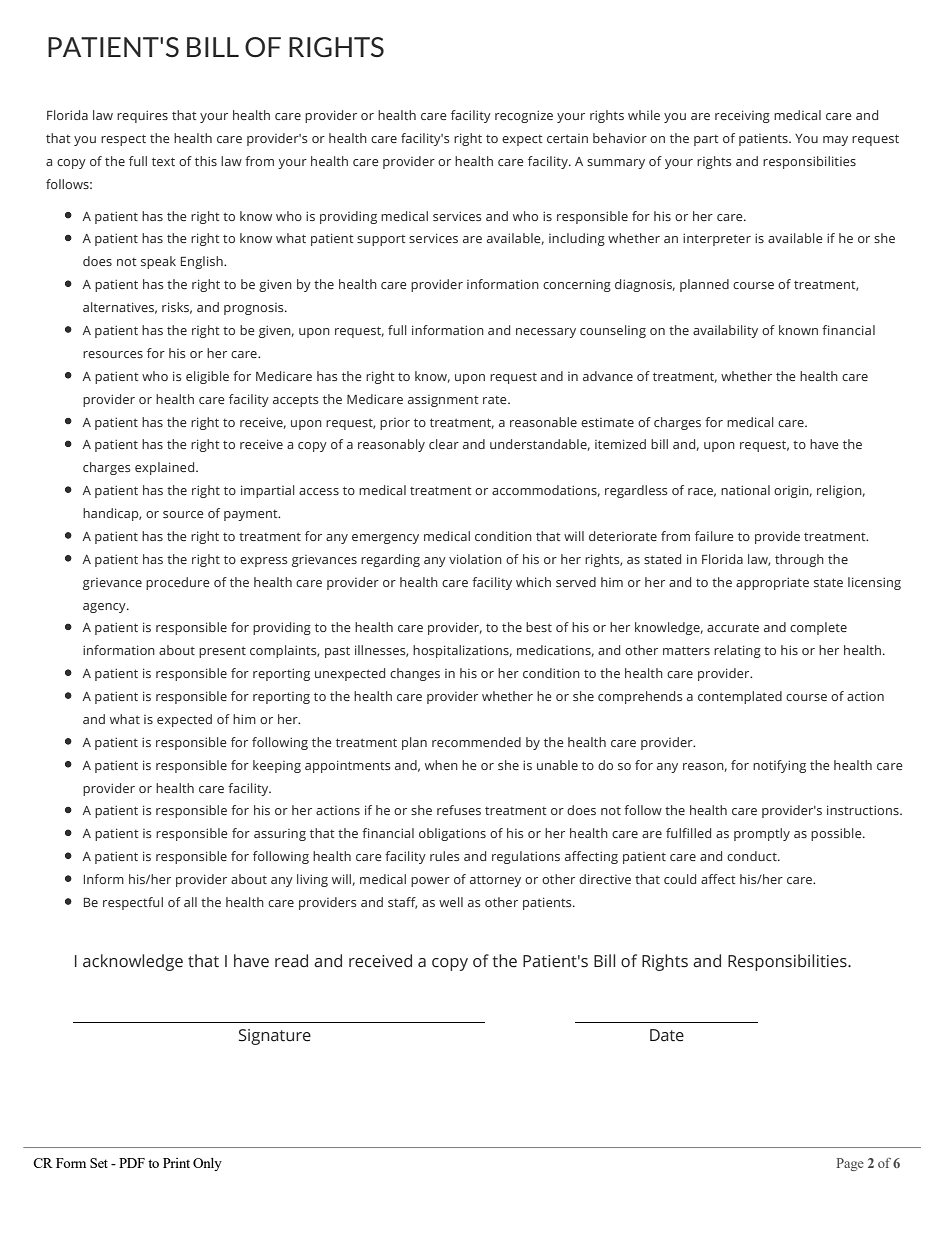 The image size is (952, 1233). I want to click on best, so click(539, 627).
